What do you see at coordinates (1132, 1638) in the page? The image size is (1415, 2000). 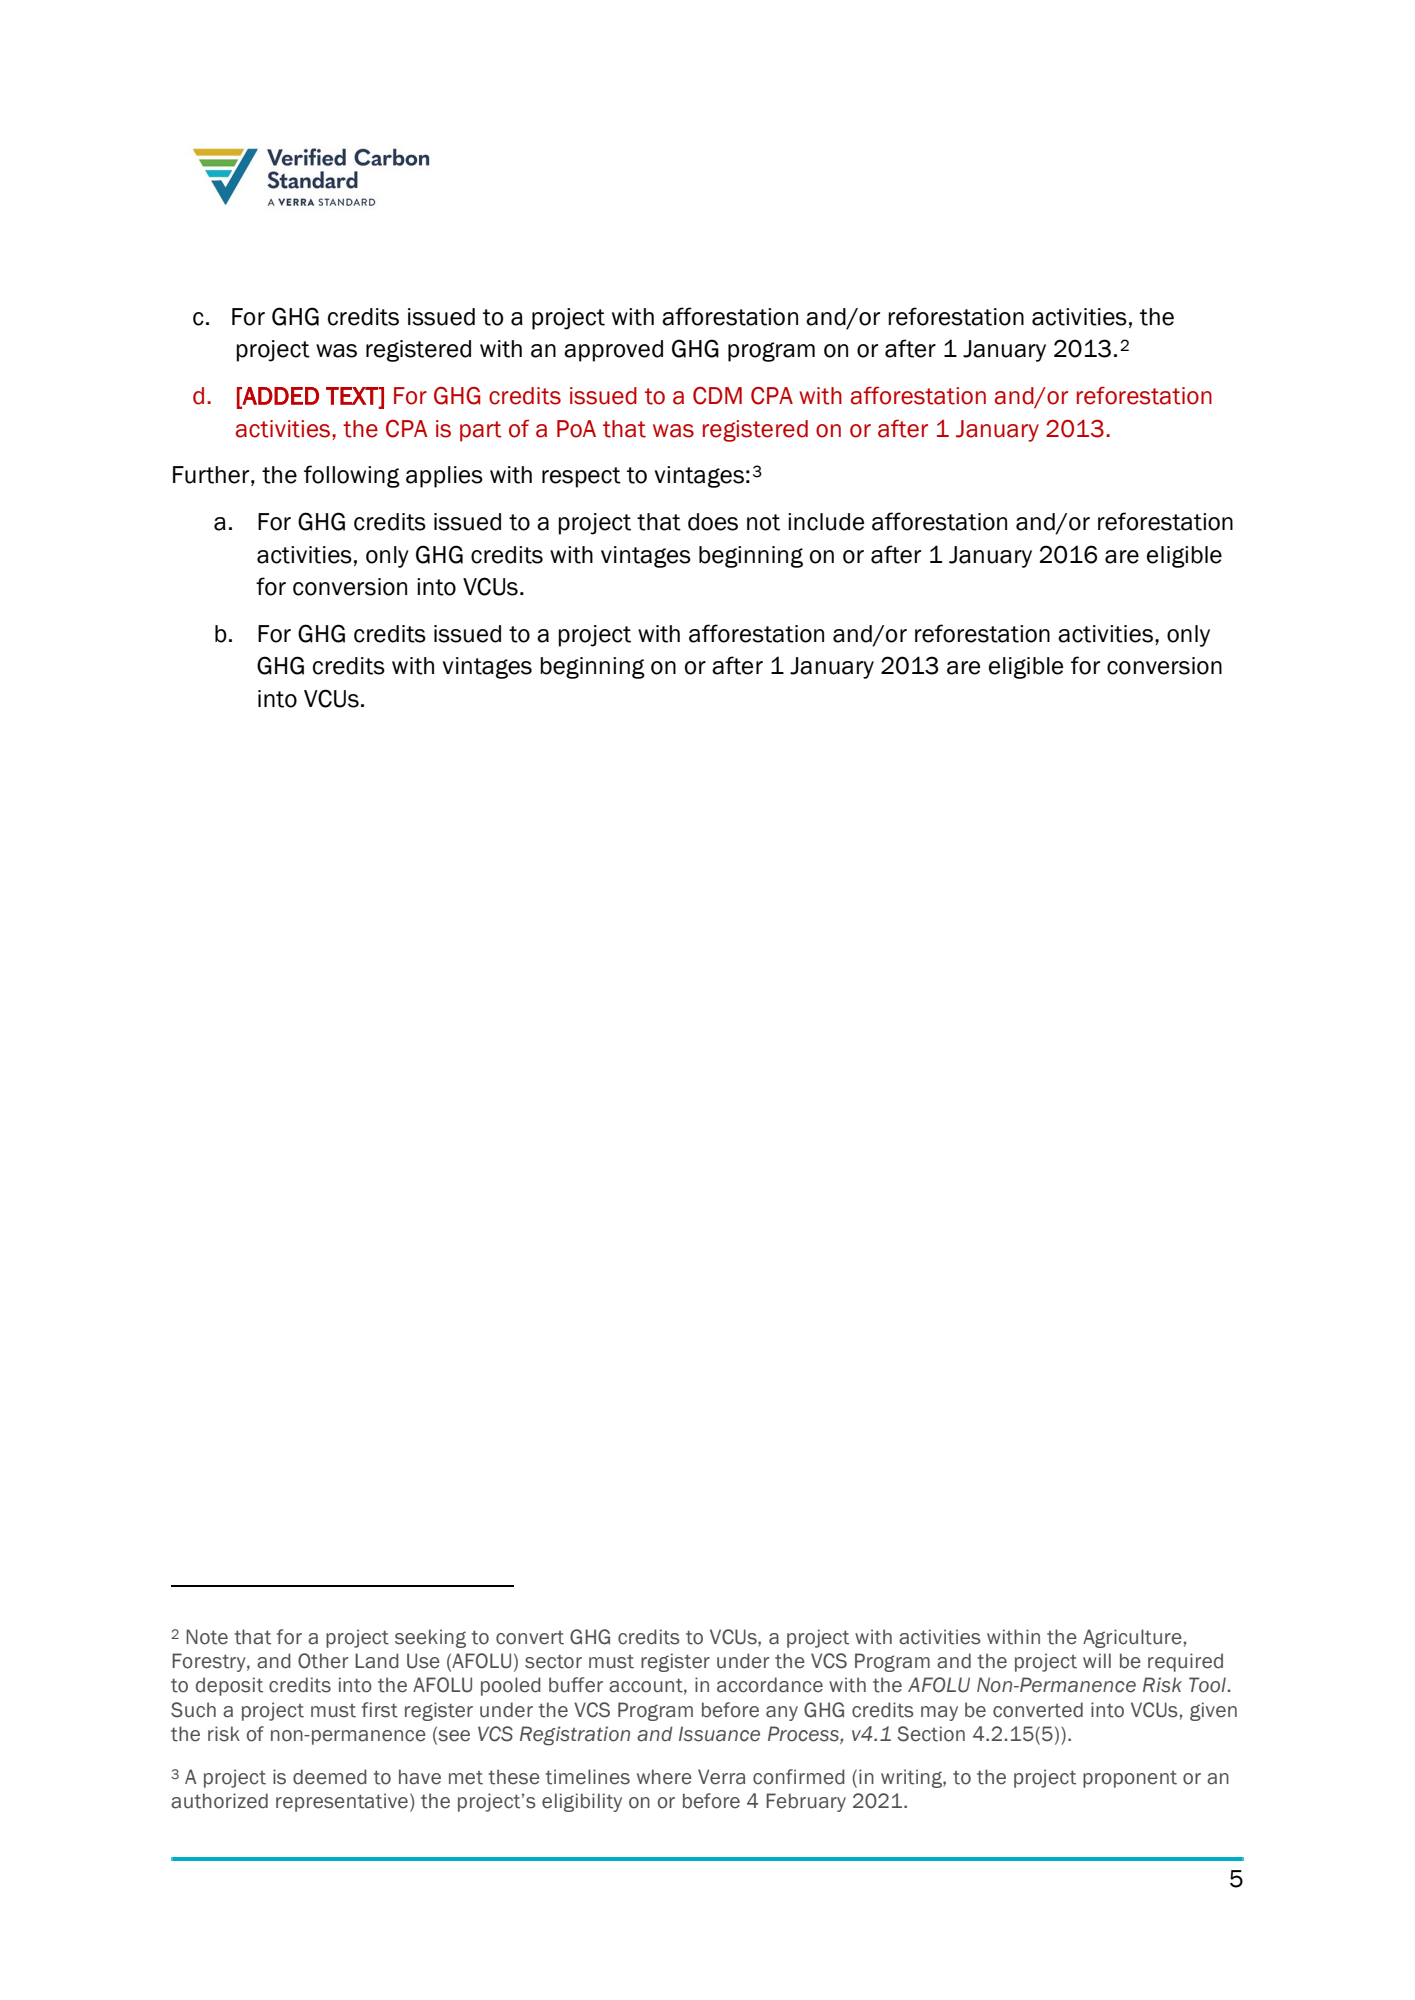 I see `Agriculture` at bounding box center [1132, 1638].
